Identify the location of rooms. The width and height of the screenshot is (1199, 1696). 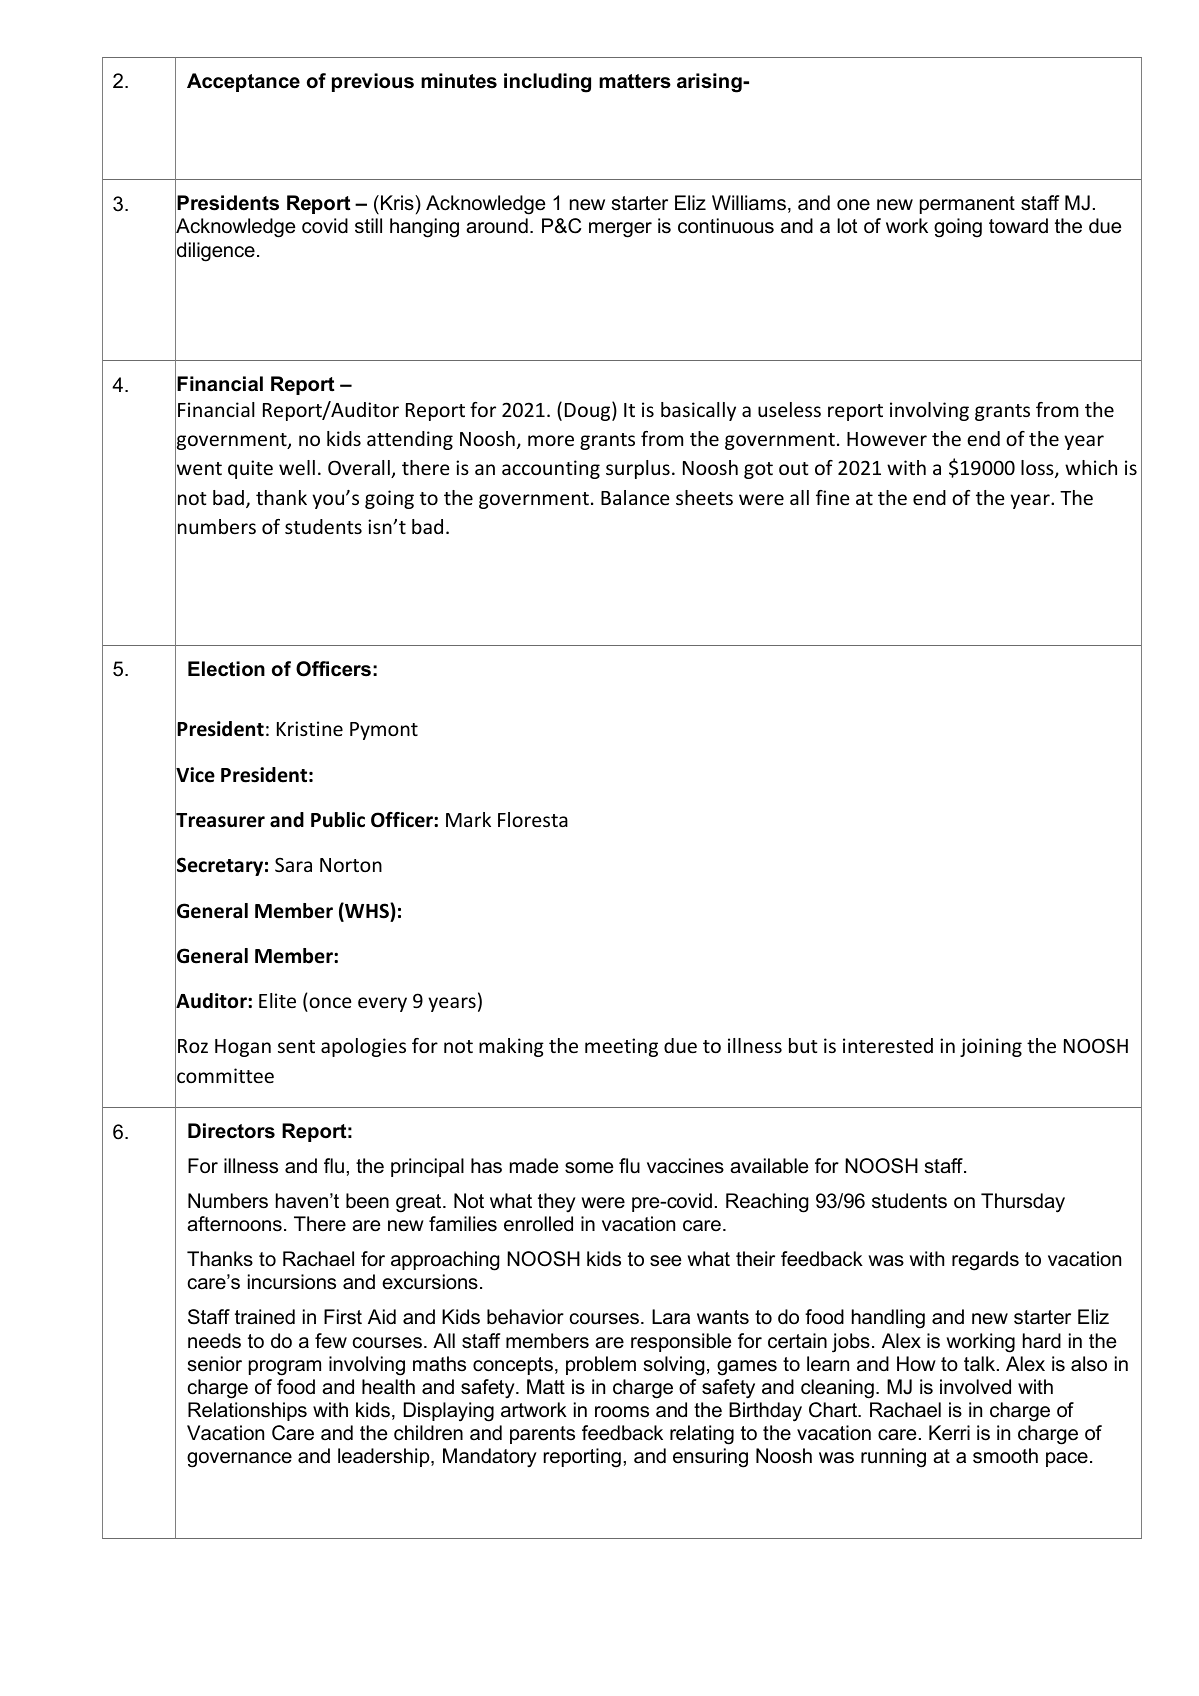
(622, 1411).
